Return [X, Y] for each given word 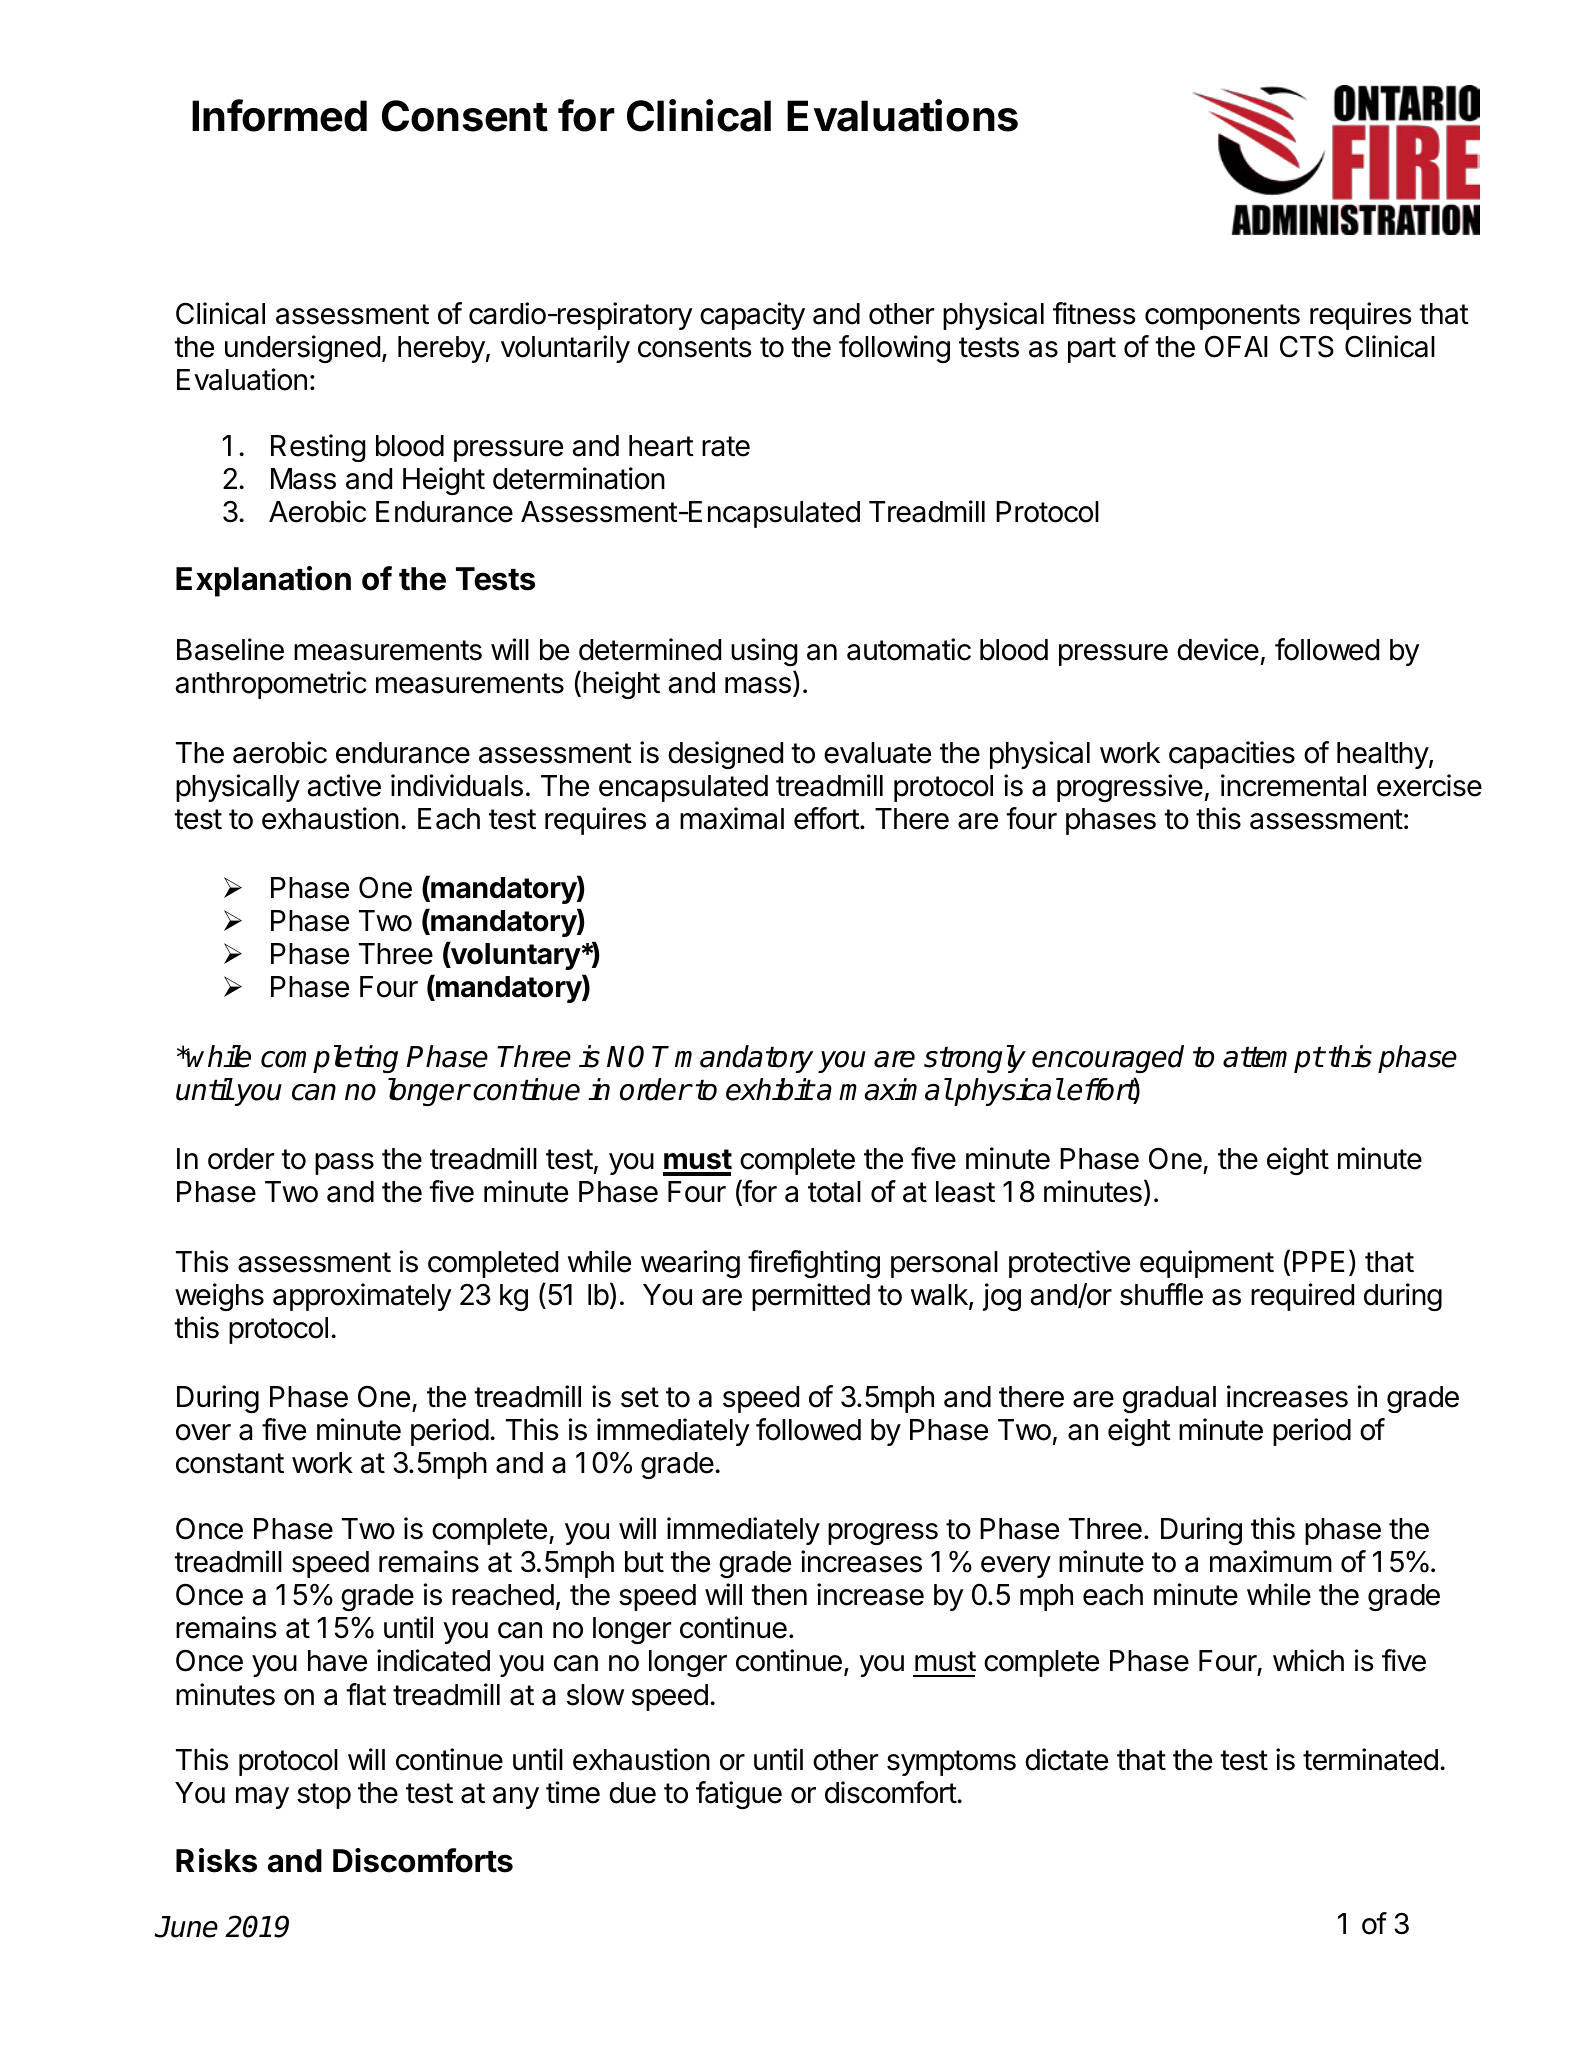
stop [324, 1796]
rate [726, 446]
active [344, 785]
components [1222, 317]
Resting [318, 448]
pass [344, 1164]
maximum [1271, 1561]
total [834, 1192]
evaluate [877, 753]
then [779, 1595]
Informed [279, 115]
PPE [1318, 1261]
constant [230, 1463]
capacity [752, 316]
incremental [1293, 785]
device [1218, 649]
